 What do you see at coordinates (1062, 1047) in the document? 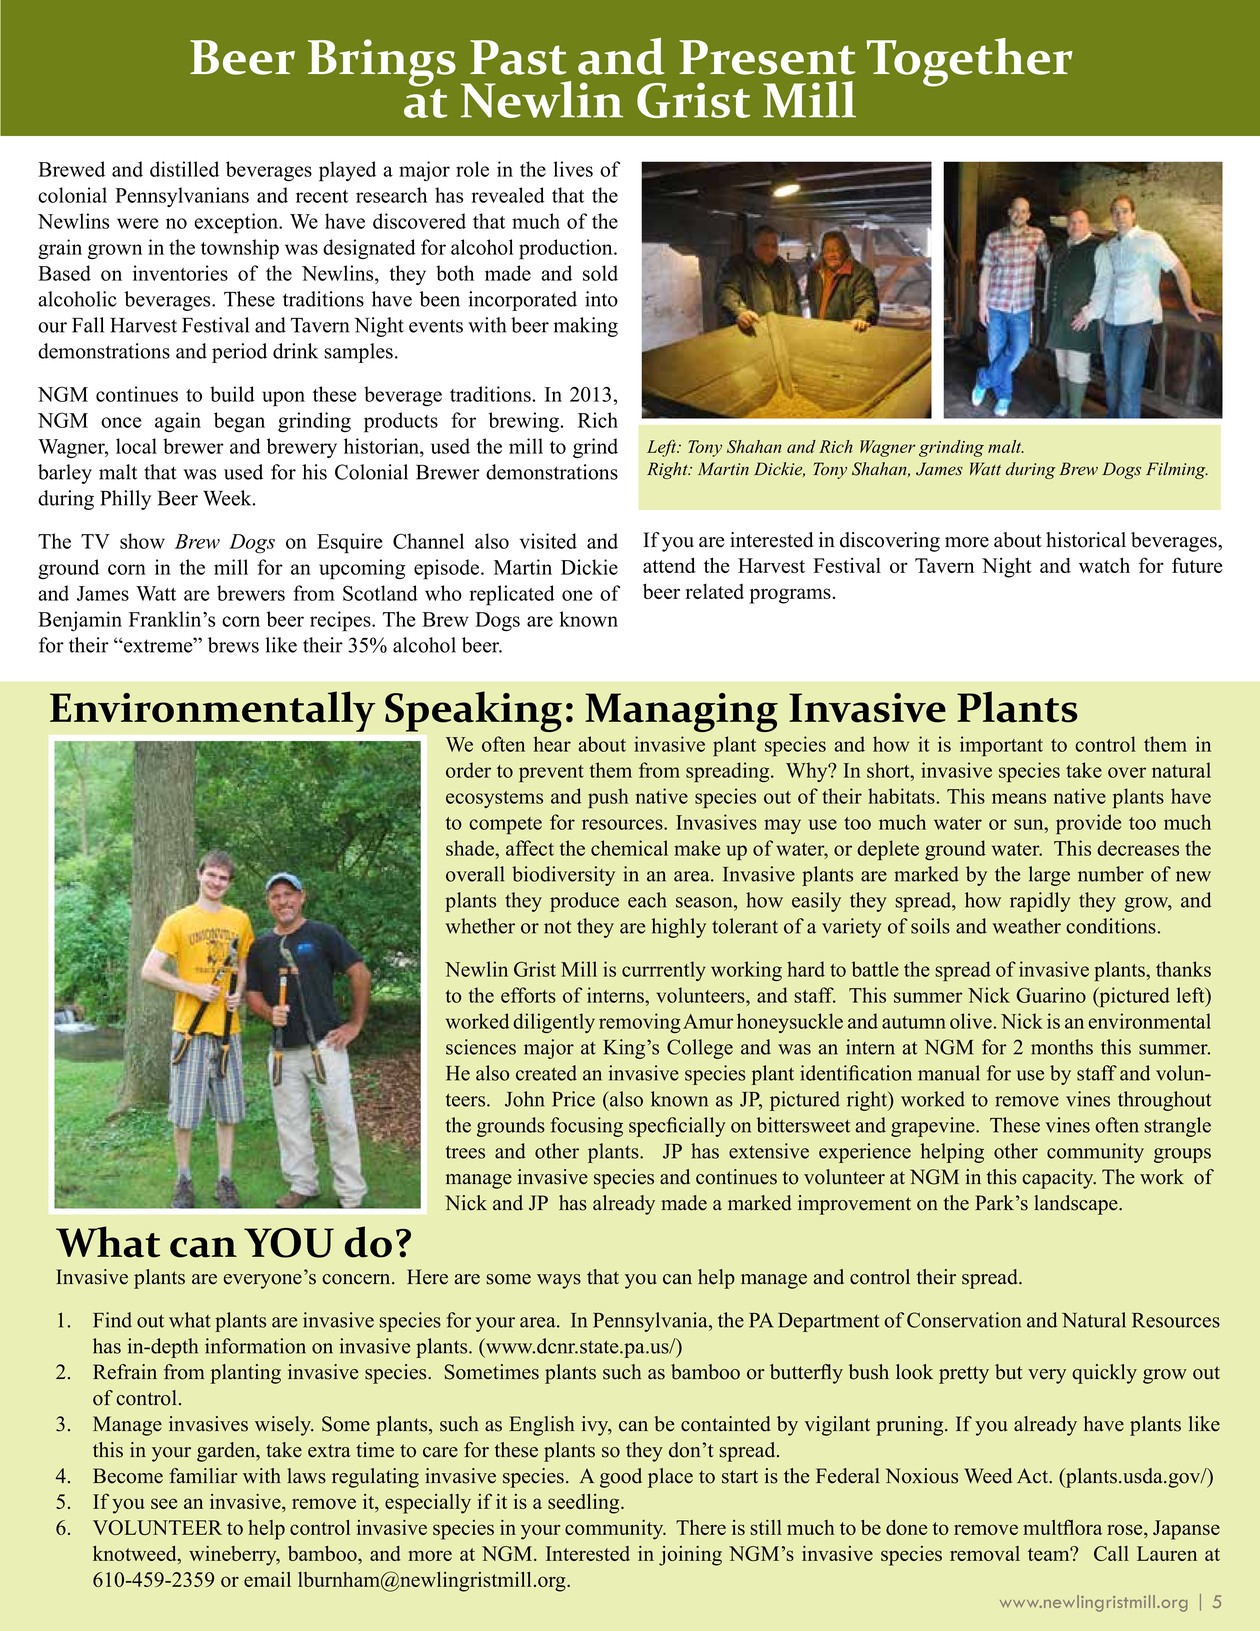
I see `months` at bounding box center [1062, 1047].
